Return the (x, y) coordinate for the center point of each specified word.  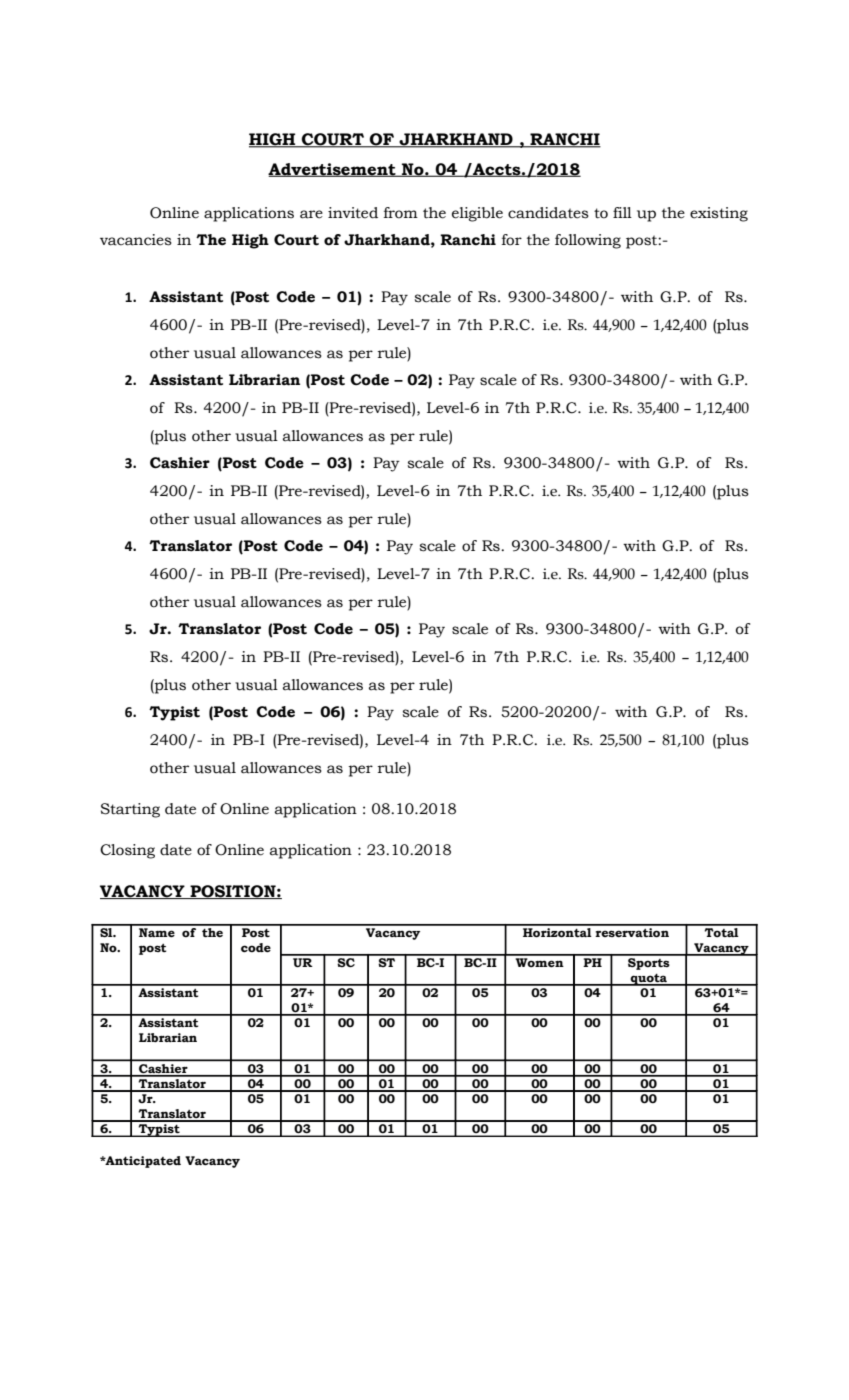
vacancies (136, 240)
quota (649, 979)
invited (353, 213)
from (400, 213)
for (511, 240)
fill (622, 212)
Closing (127, 851)
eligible (477, 214)
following (588, 241)
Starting (130, 810)
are (311, 214)
